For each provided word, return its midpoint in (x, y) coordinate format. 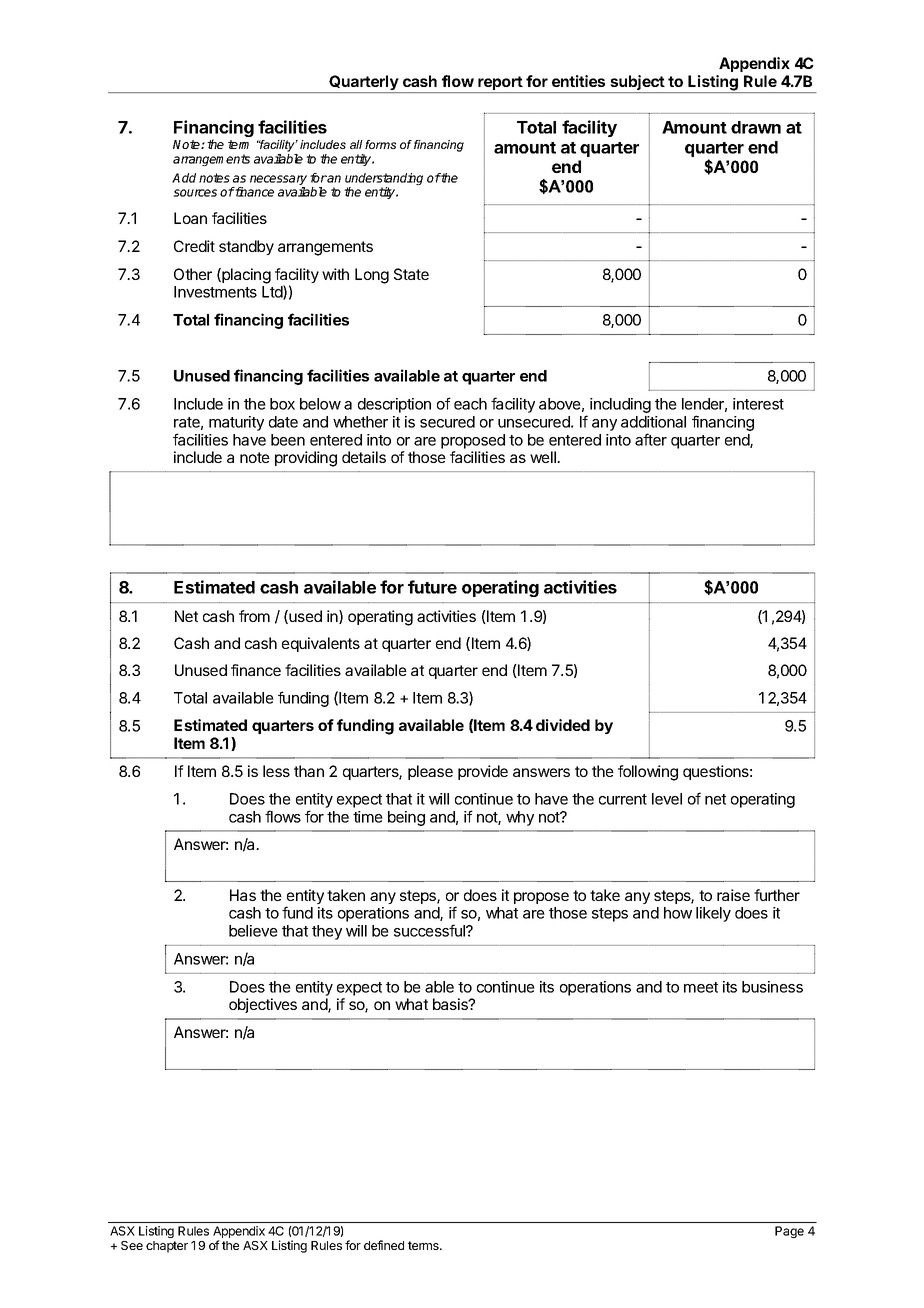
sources (195, 193)
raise (733, 895)
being (406, 818)
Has (243, 895)
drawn (756, 127)
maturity (236, 423)
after (651, 439)
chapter (167, 1247)
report (500, 84)
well (544, 457)
